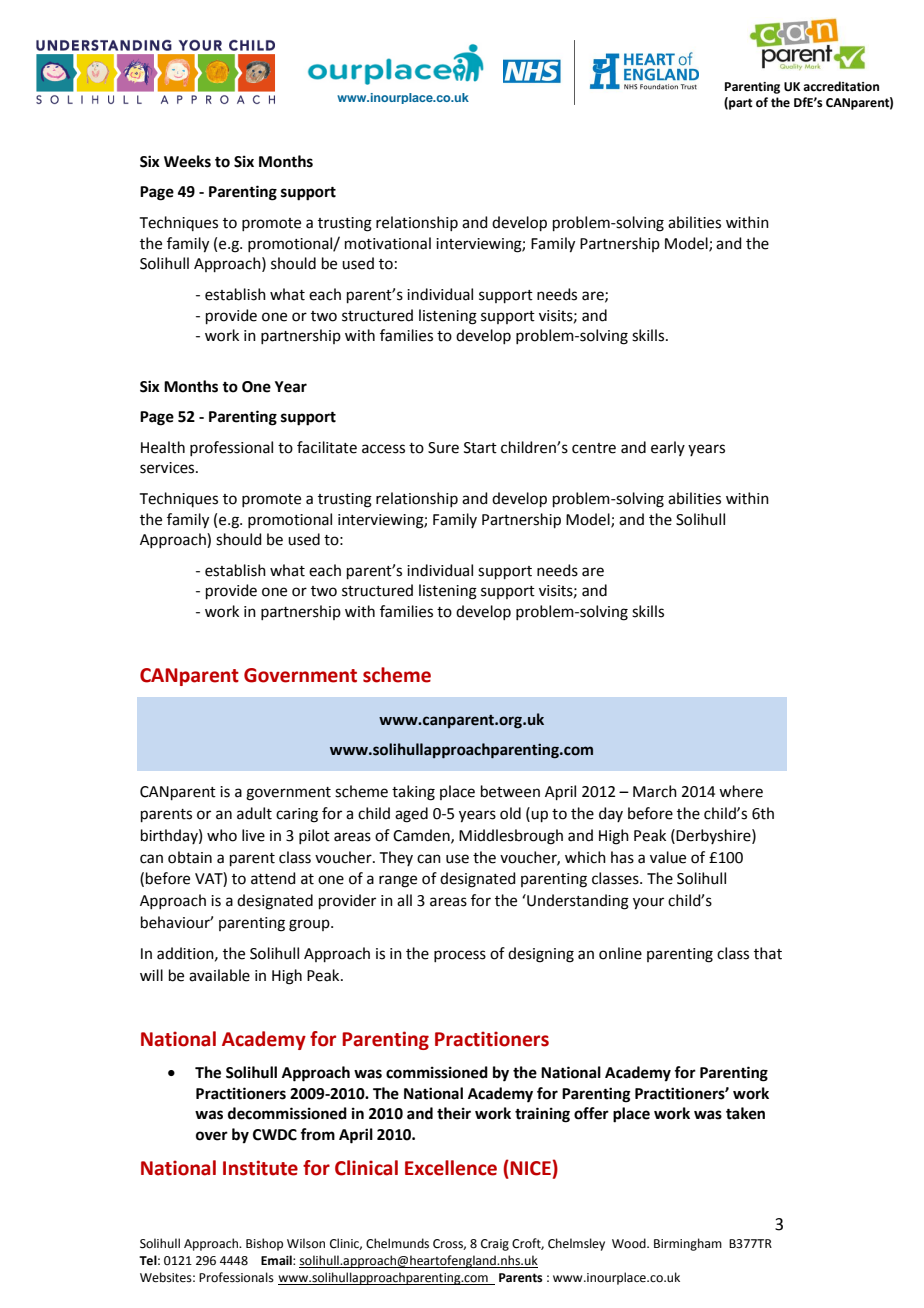 Image resolution: width=924 pixels, height=1308 pixels. What do you see at coordinates (768, 953) in the screenshot?
I see `that` at bounding box center [768, 953].
